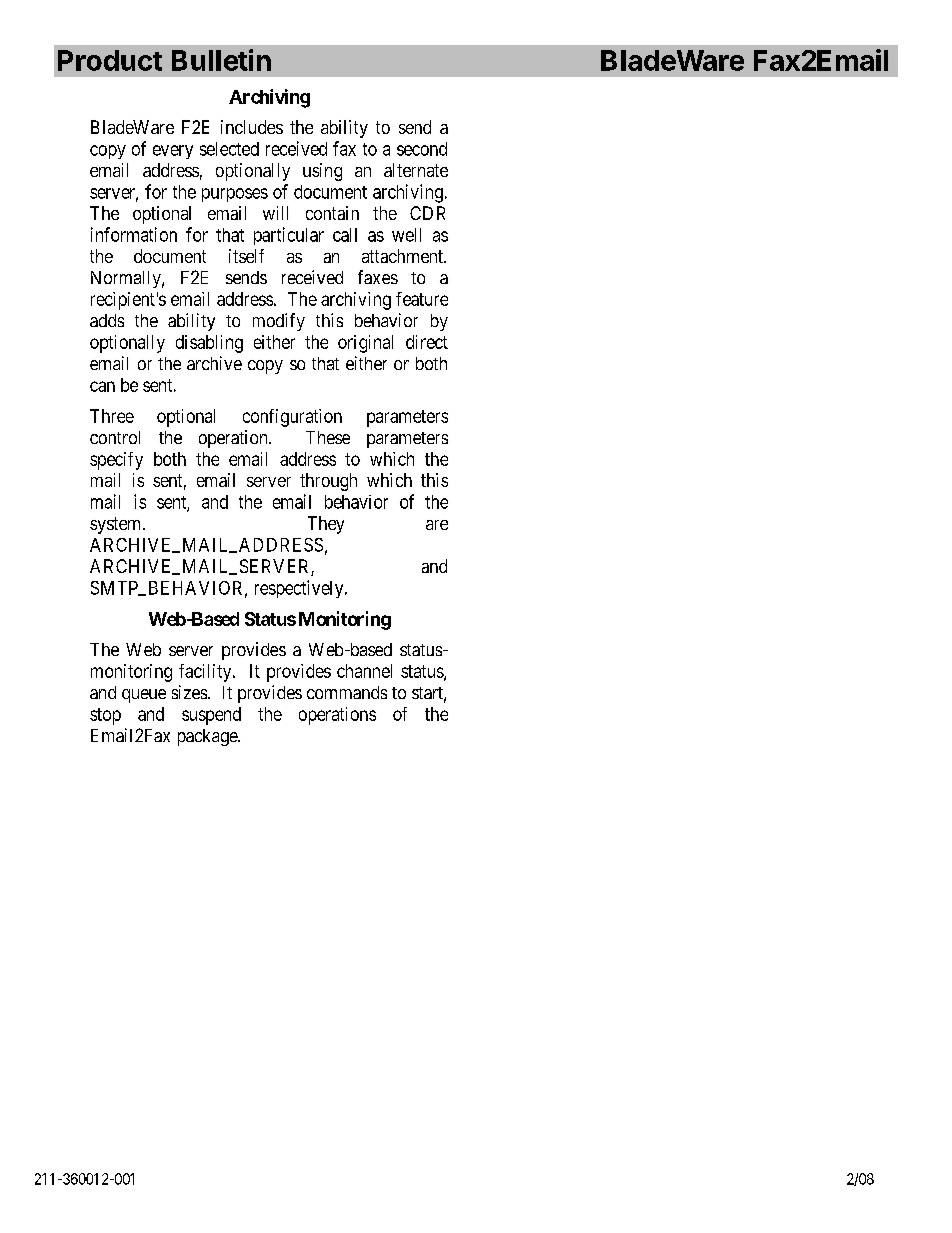 This document has height=1233, width=952. I want to click on commands, so click(347, 692).
